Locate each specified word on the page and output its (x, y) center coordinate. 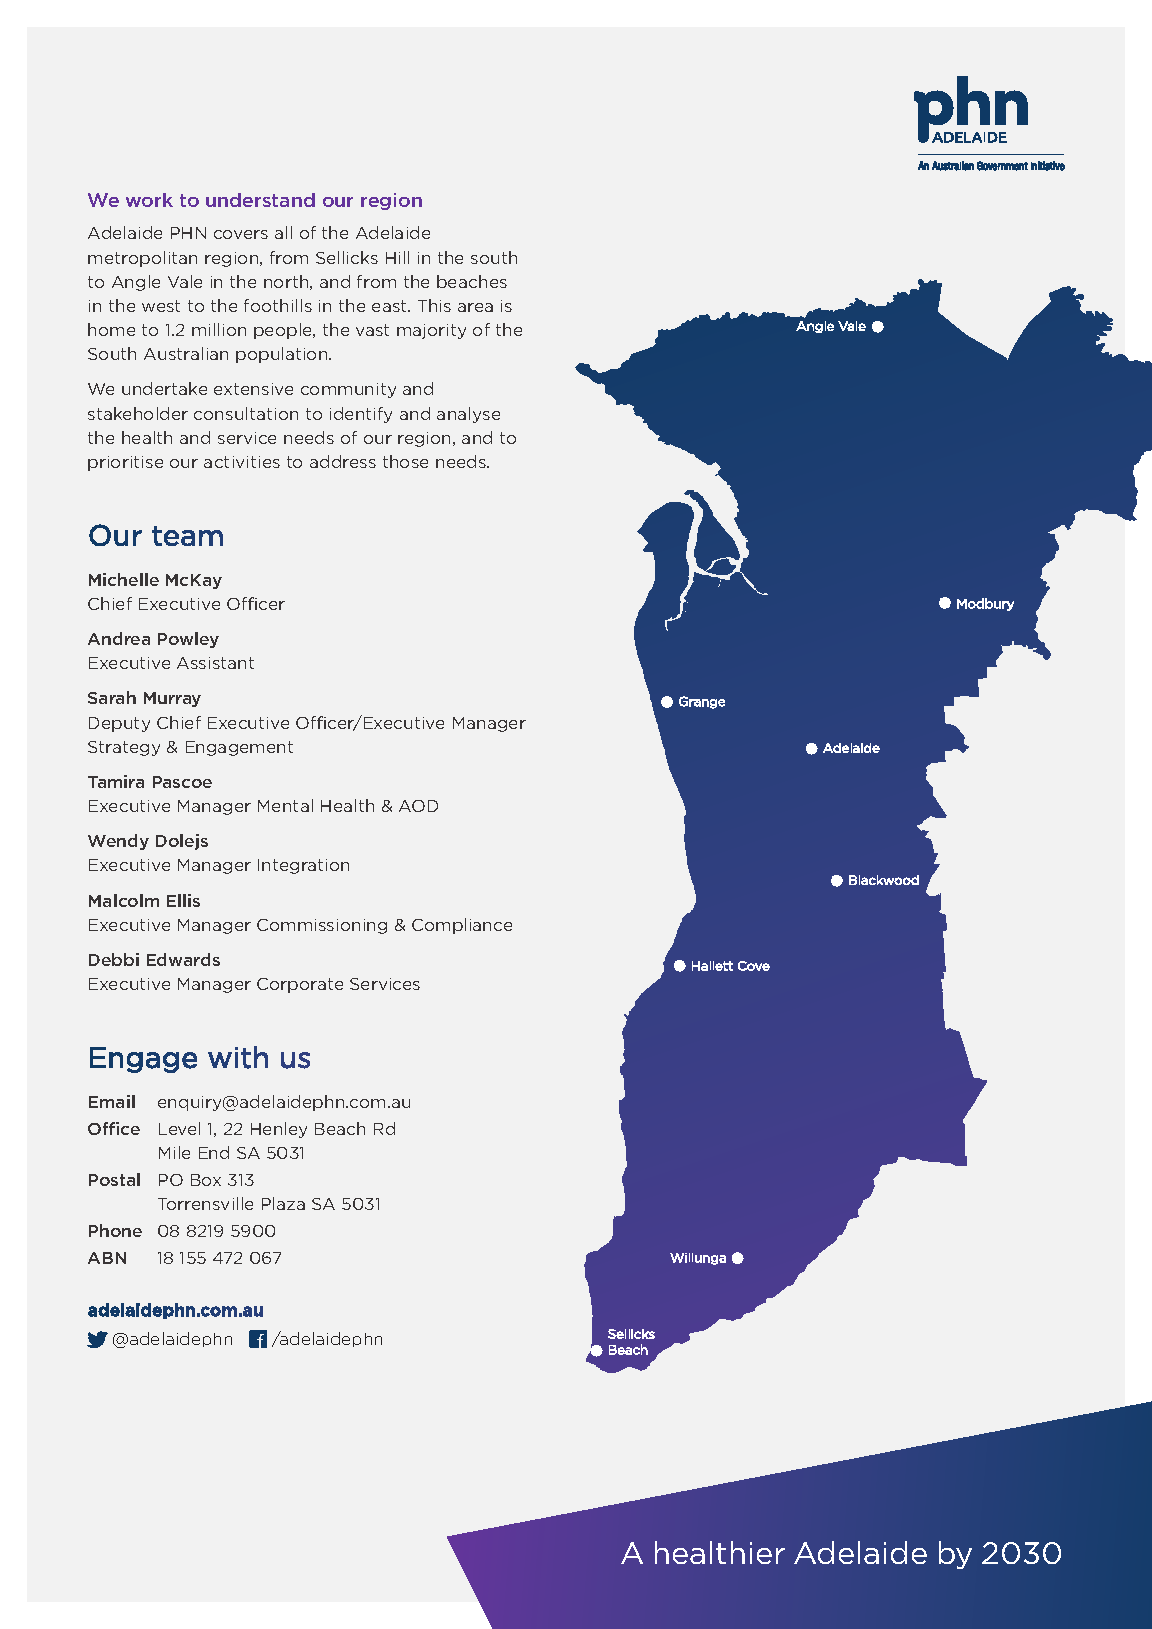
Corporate (300, 985)
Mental (285, 805)
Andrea (119, 638)
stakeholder (138, 413)
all (283, 232)
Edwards (183, 959)
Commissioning (322, 926)
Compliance (462, 926)
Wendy (118, 842)
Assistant (215, 663)
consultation (246, 413)
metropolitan (142, 259)
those (405, 461)
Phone (115, 1230)
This (434, 305)
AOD (418, 806)
